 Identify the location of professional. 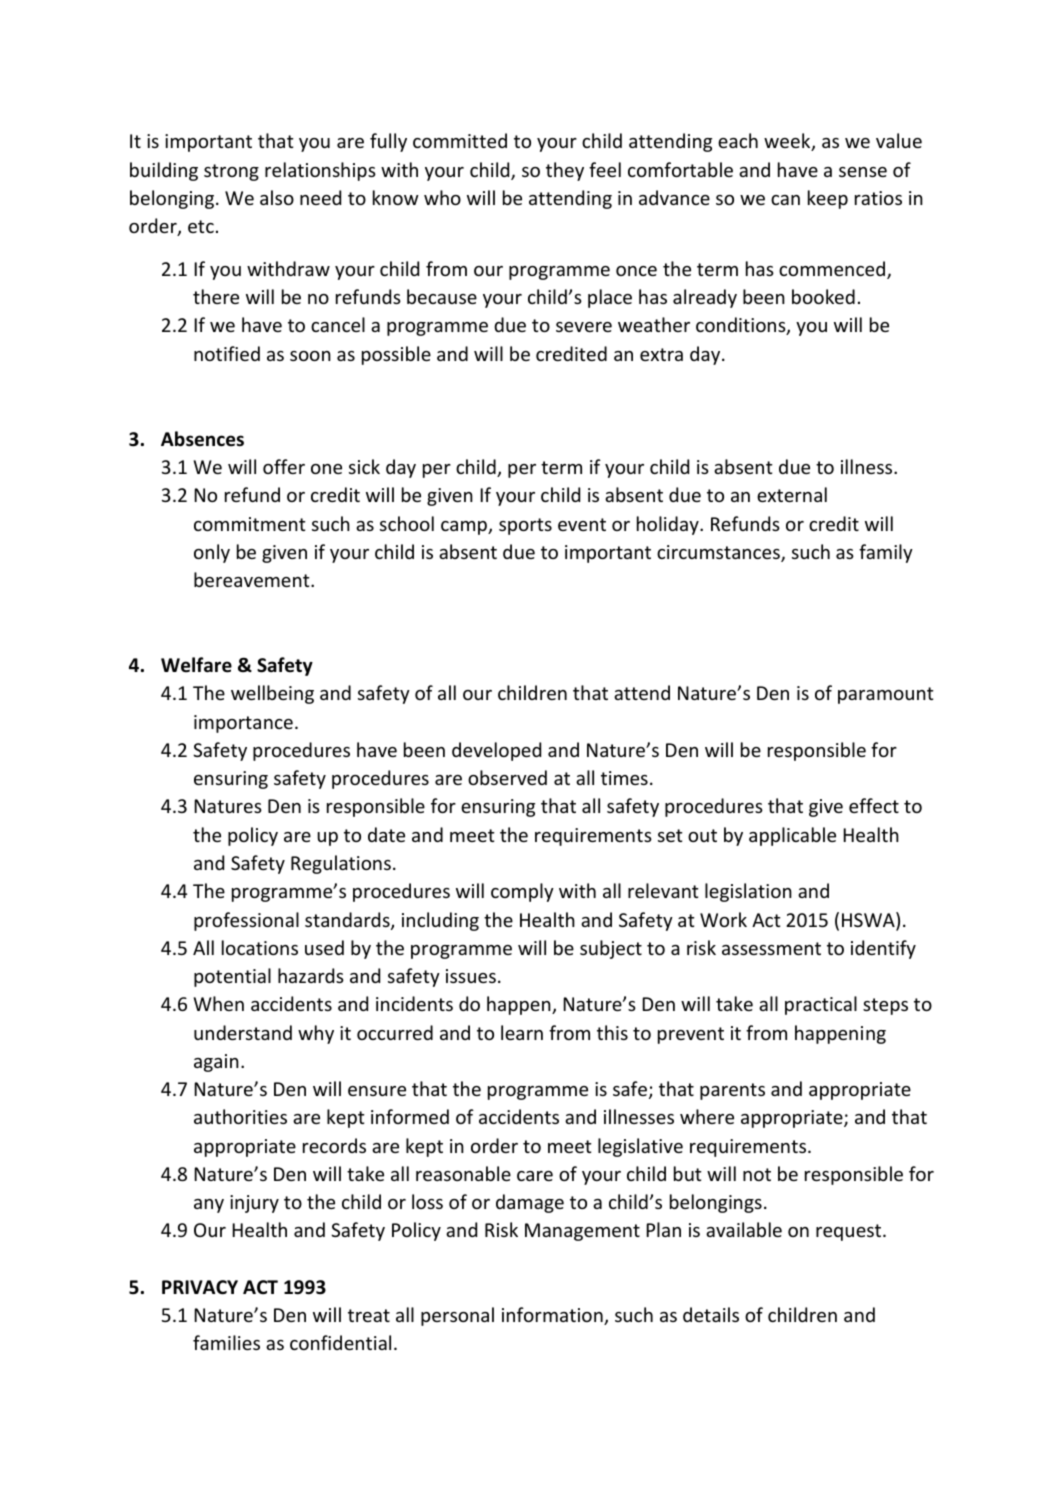
(246, 921).
